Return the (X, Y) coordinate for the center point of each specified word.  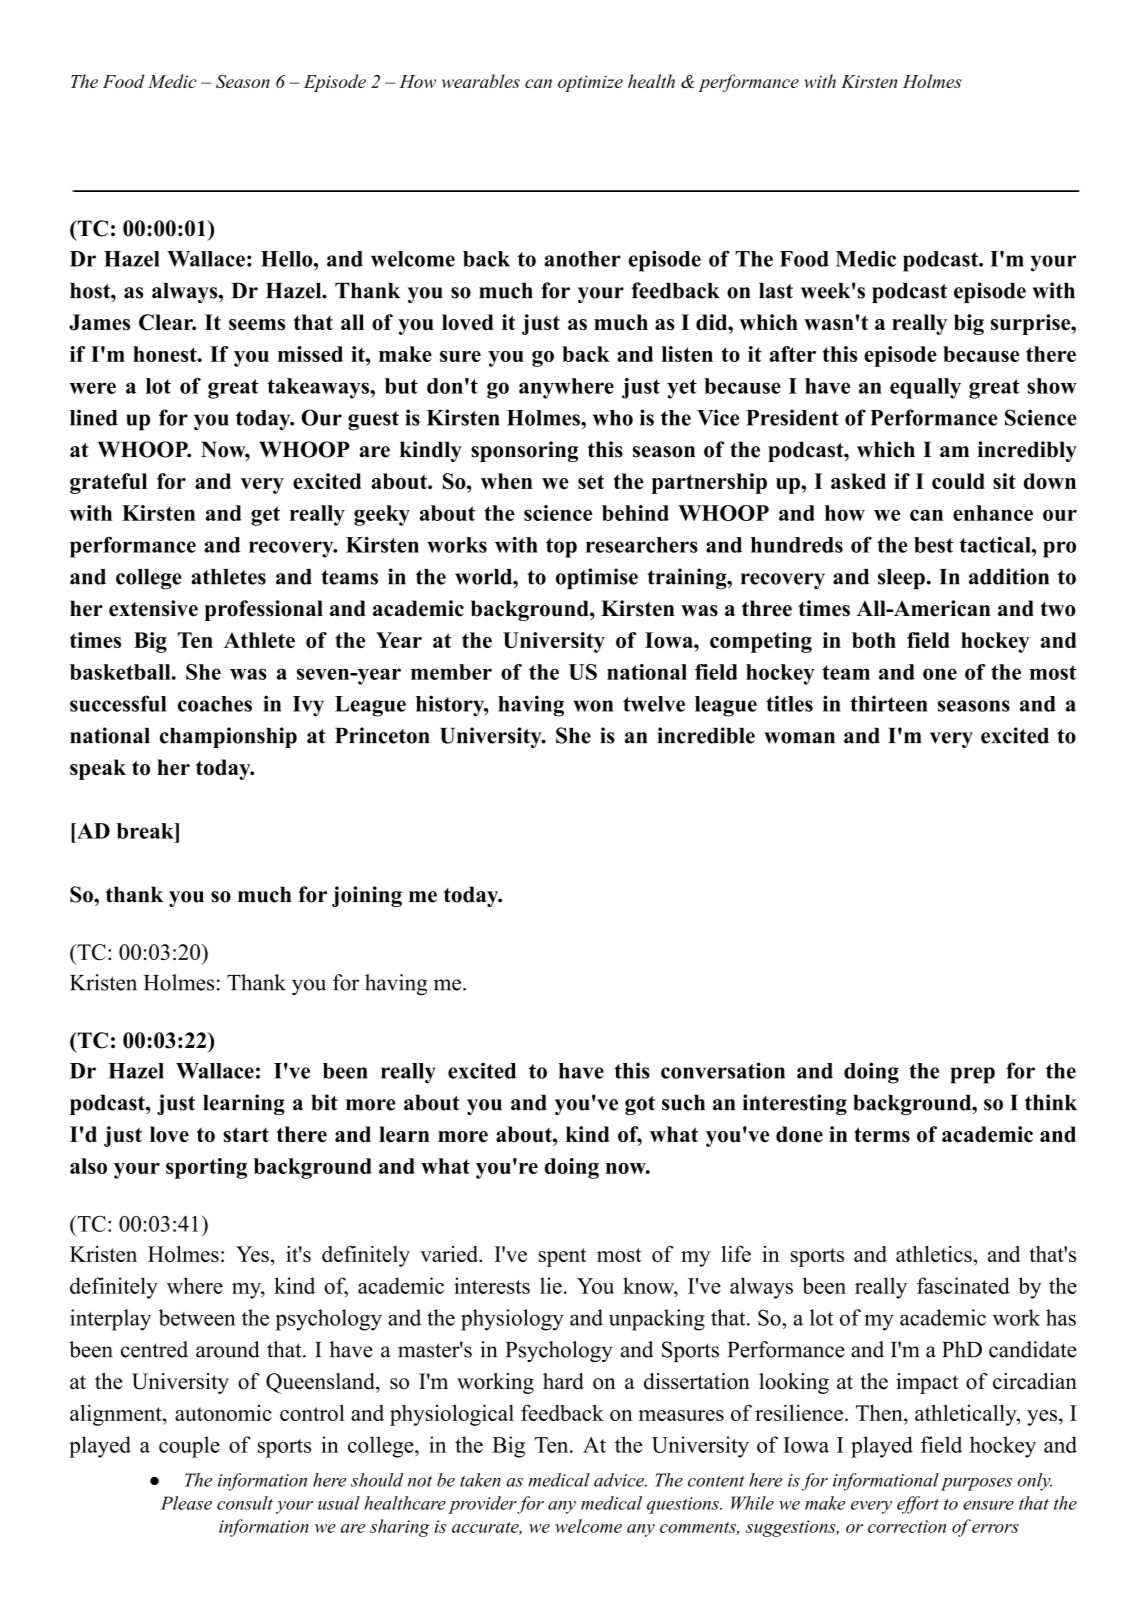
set (591, 481)
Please (186, 1503)
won (593, 706)
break (146, 831)
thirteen (889, 703)
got (640, 1105)
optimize (590, 83)
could (958, 481)
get (265, 516)
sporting (206, 1168)
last (776, 291)
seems (257, 325)
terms (882, 1134)
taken (480, 1480)
